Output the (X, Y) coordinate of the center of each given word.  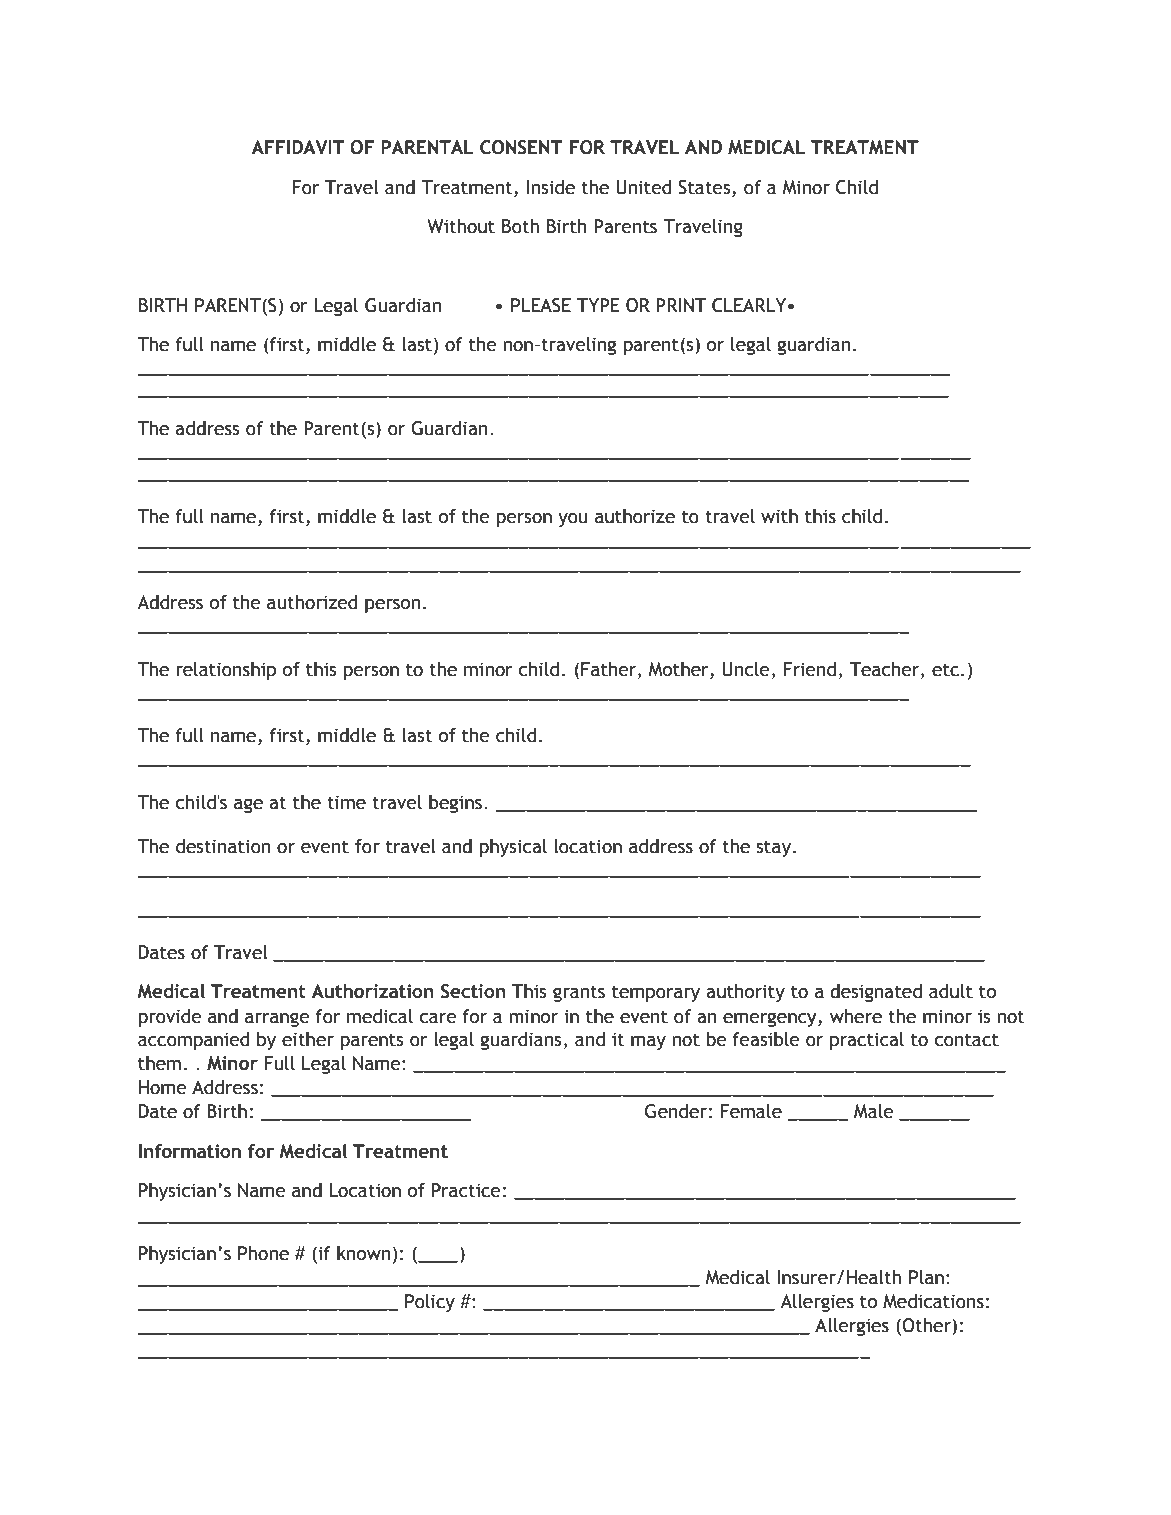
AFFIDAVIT (298, 147)
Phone (263, 1253)
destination (223, 846)
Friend (809, 669)
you (573, 520)
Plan (926, 1277)
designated (876, 993)
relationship (226, 671)
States (705, 187)
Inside (551, 187)
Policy (430, 1303)
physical (513, 848)
